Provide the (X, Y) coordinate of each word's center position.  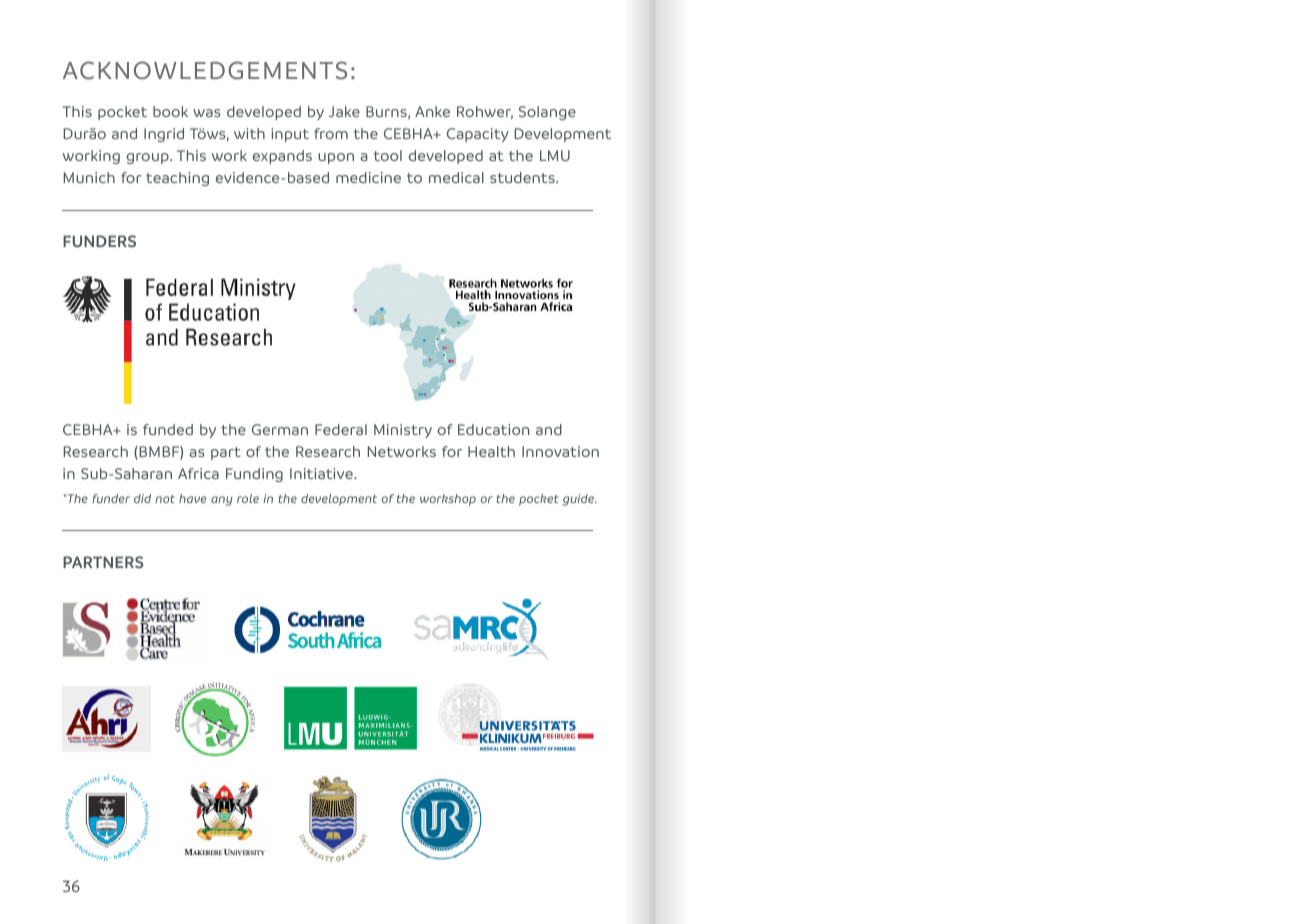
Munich (89, 177)
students (523, 177)
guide (579, 500)
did (142, 498)
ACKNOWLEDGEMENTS (205, 70)
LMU (555, 155)
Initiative (322, 473)
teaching (177, 179)
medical (456, 177)
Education (493, 429)
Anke (432, 111)
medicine (368, 177)
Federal (341, 429)
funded (168, 429)
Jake (344, 111)
